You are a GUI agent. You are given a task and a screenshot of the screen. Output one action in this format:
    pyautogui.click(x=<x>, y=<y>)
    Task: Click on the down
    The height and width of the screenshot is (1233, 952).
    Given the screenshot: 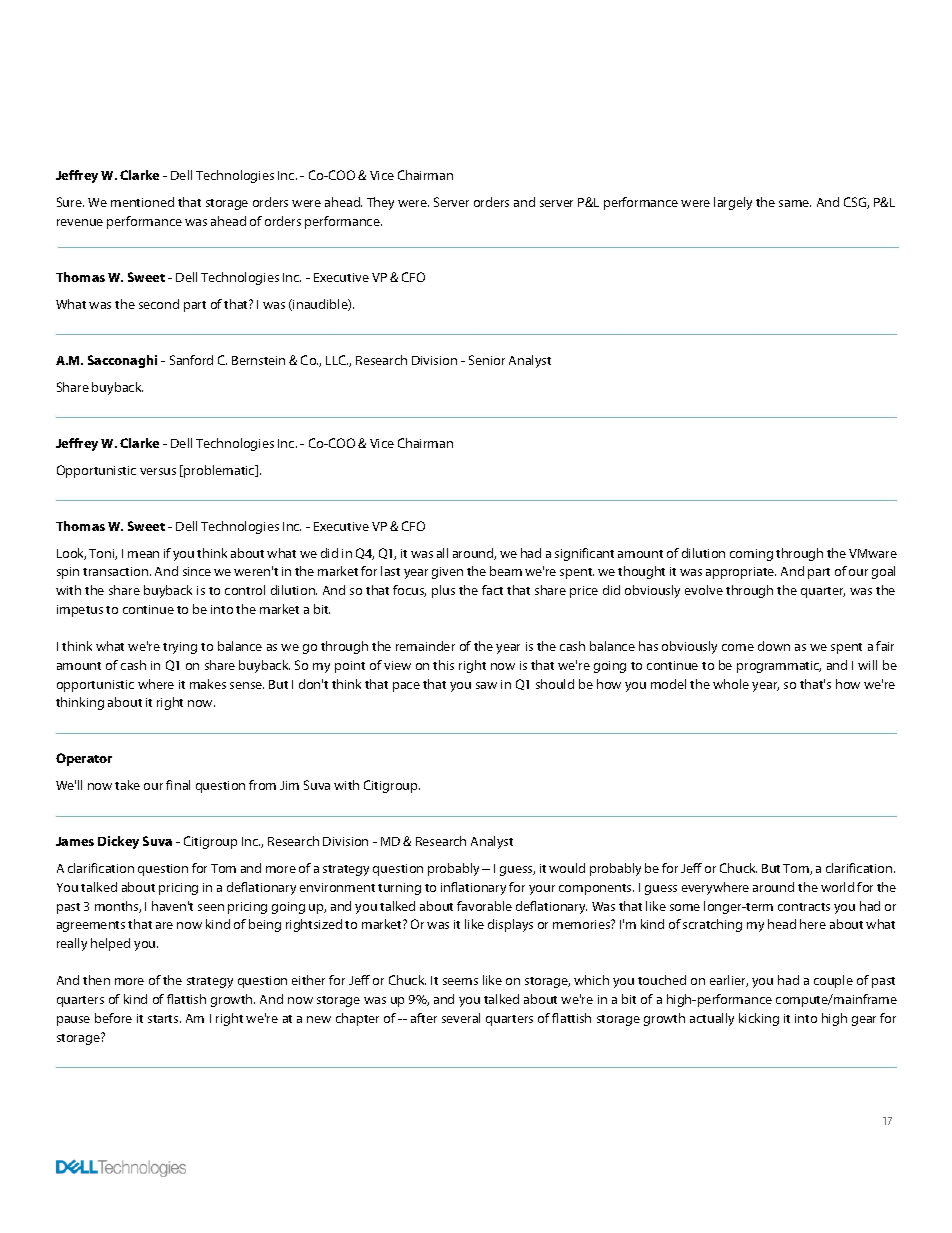 What is the action you would take?
    pyautogui.click(x=774, y=646)
